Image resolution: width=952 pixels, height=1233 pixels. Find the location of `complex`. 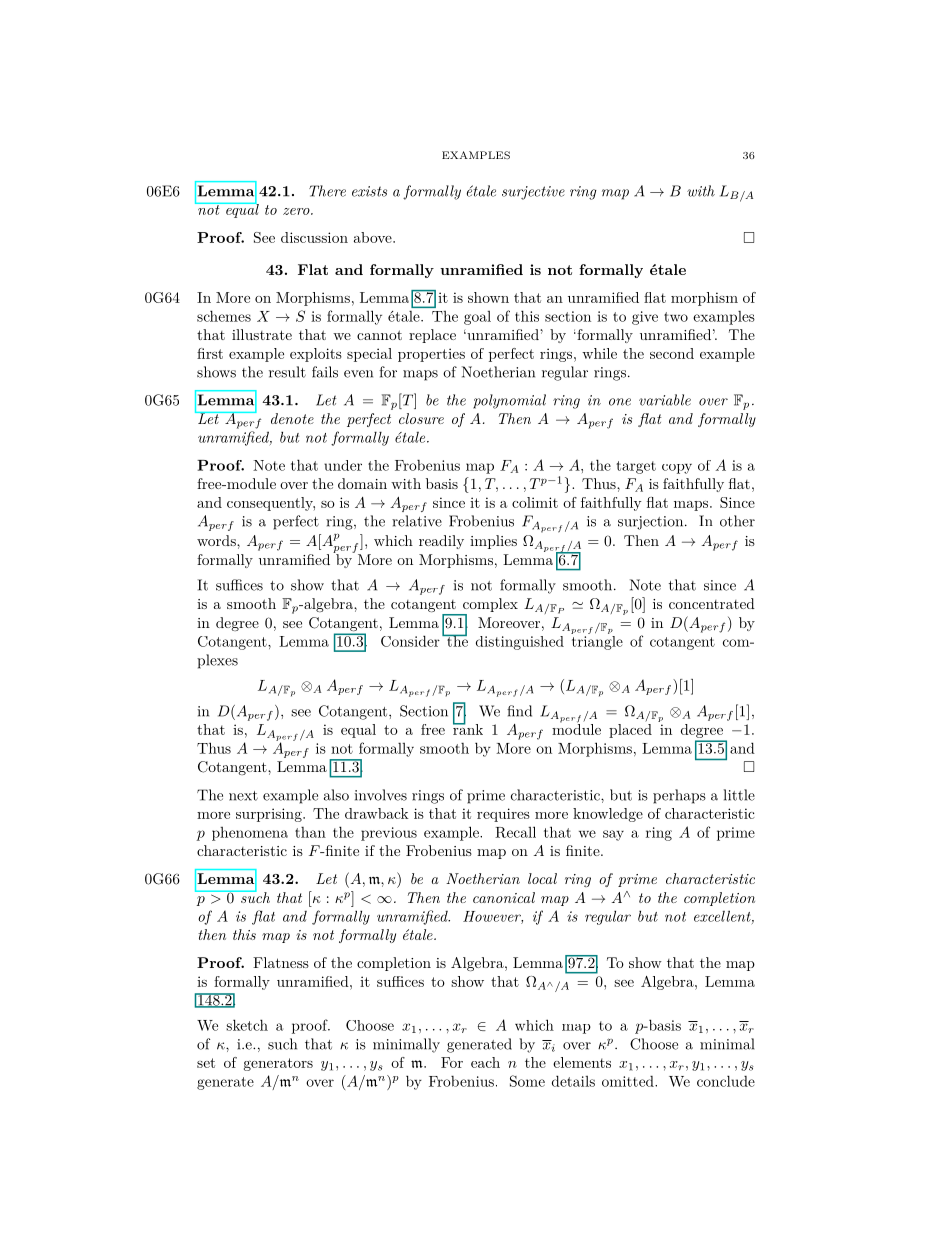

complex is located at coordinates (490, 605).
